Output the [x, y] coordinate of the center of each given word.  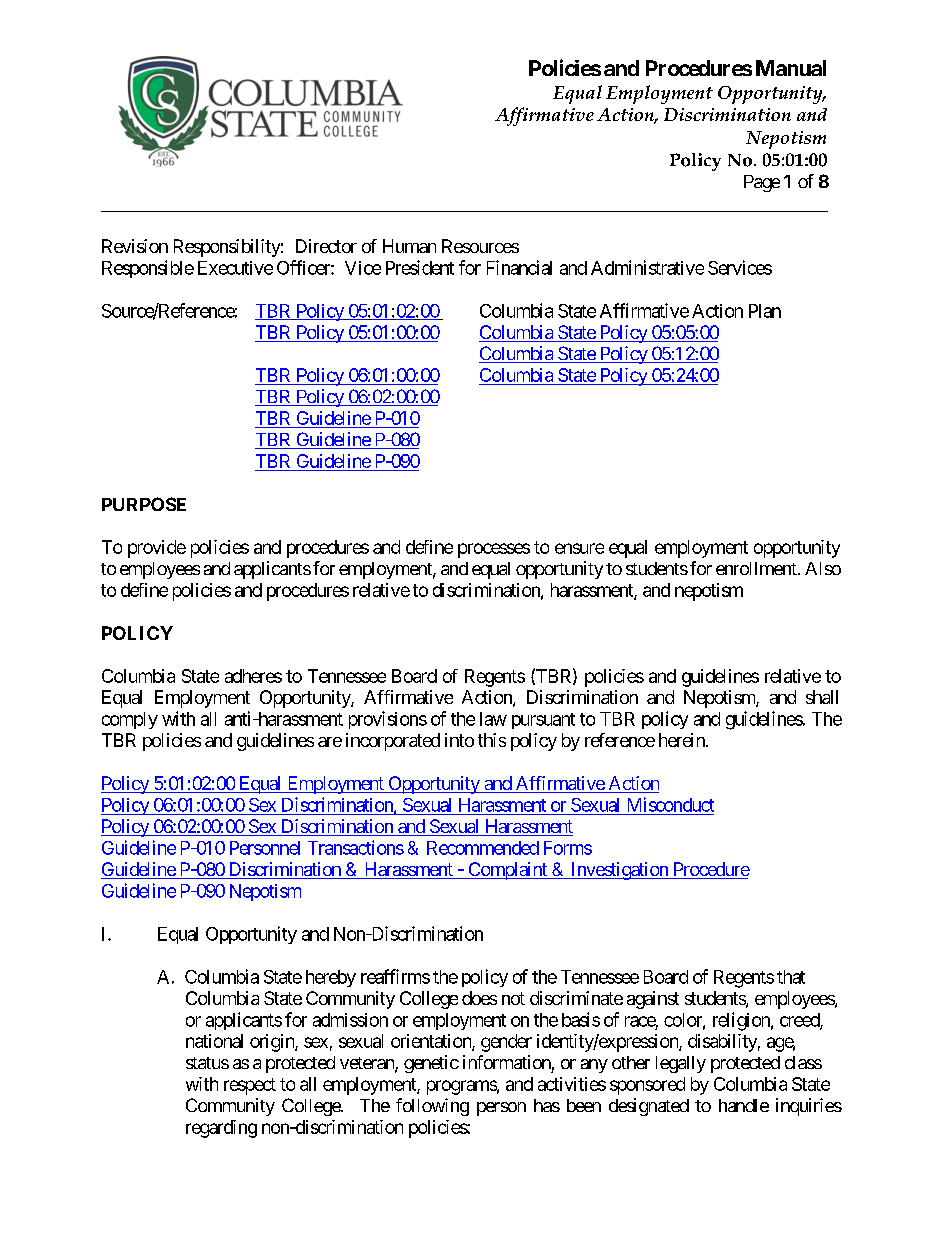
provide [157, 549]
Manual [791, 68]
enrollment [757, 568]
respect [250, 1086]
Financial [519, 267]
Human [409, 246]
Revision [135, 246]
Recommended [483, 848]
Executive [235, 268]
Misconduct [671, 804]
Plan [765, 311]
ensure [579, 548]
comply [130, 720]
